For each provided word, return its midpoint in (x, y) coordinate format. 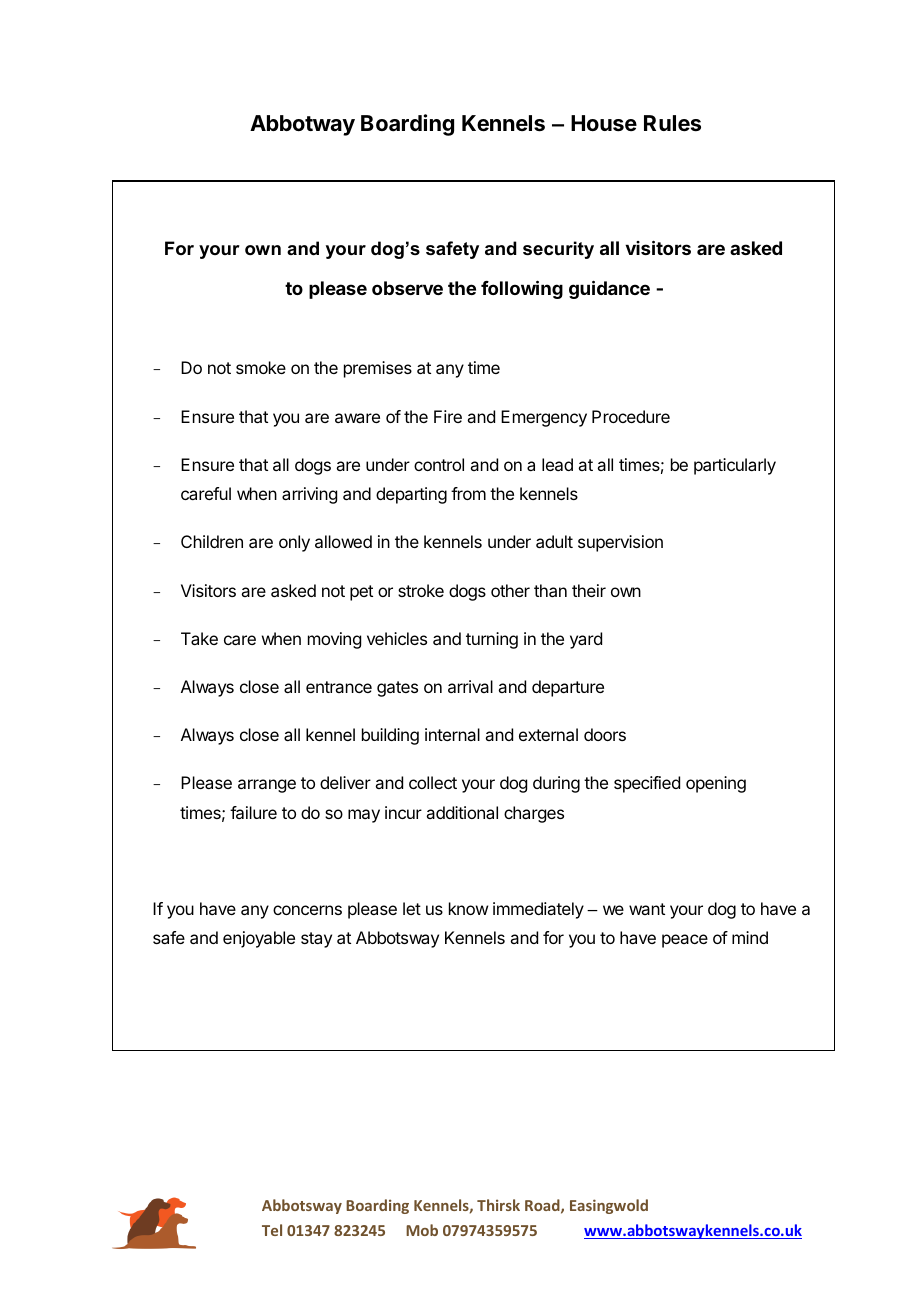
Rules (672, 123)
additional (462, 812)
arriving (309, 495)
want (647, 909)
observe (407, 288)
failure (253, 812)
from (468, 493)
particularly (735, 466)
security (558, 250)
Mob (422, 1230)
